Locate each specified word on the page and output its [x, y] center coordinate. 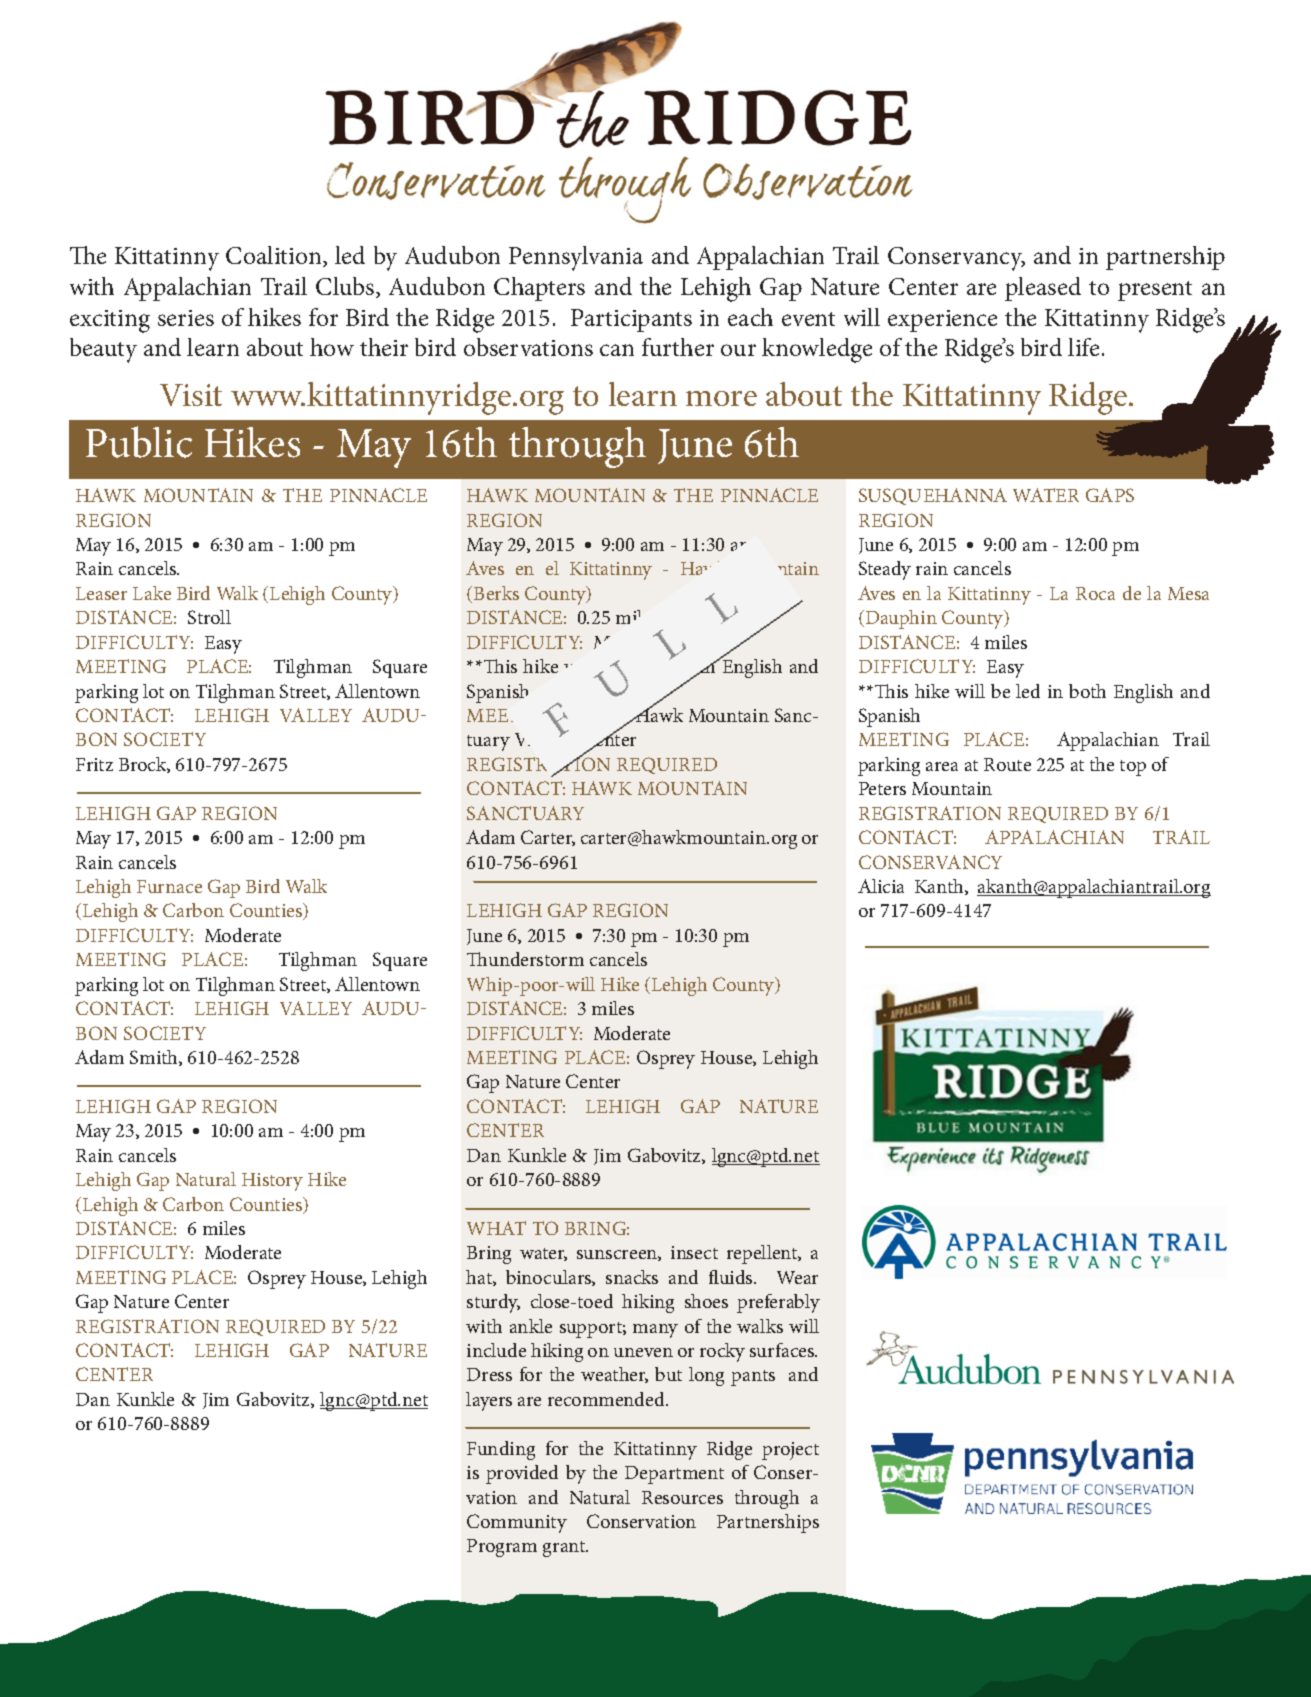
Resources [682, 1497]
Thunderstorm [525, 959]
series [186, 318]
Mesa [1188, 593]
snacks [632, 1277]
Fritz [94, 764]
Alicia [881, 886]
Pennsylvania [576, 258]
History [272, 1182]
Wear [797, 1277]
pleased [1043, 289]
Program [502, 1548]
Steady [885, 570]
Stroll [209, 617]
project [790, 1451]
